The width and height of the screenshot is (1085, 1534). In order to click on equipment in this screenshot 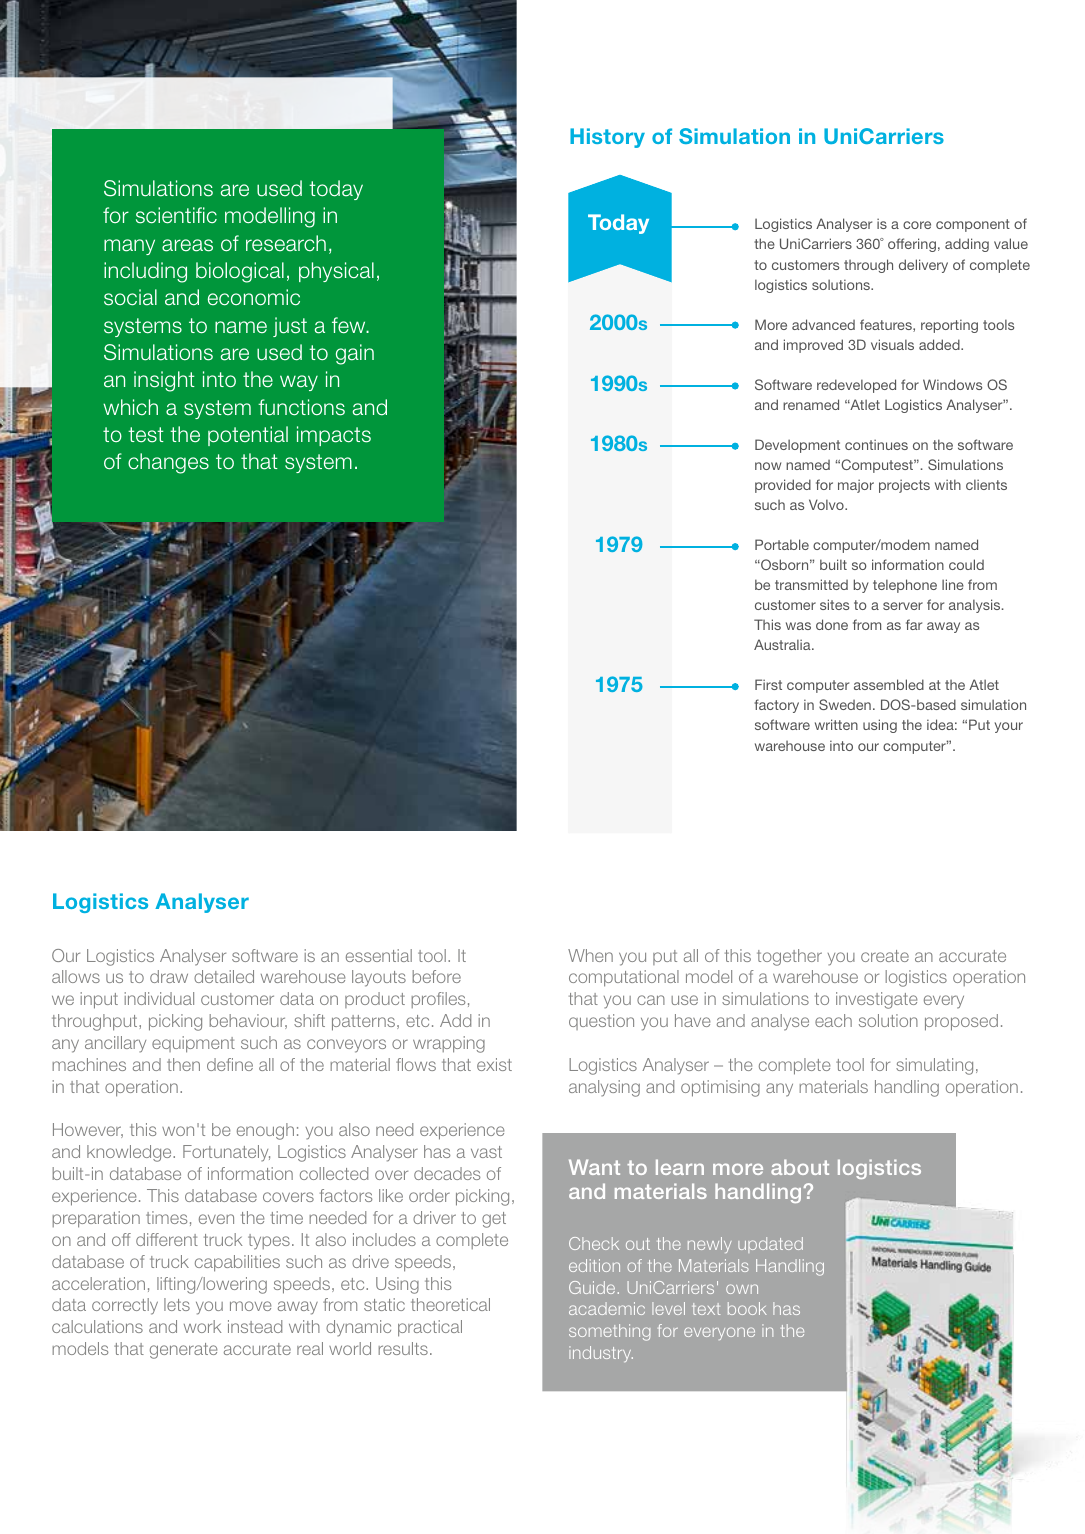, I will do `click(193, 1044)`.
